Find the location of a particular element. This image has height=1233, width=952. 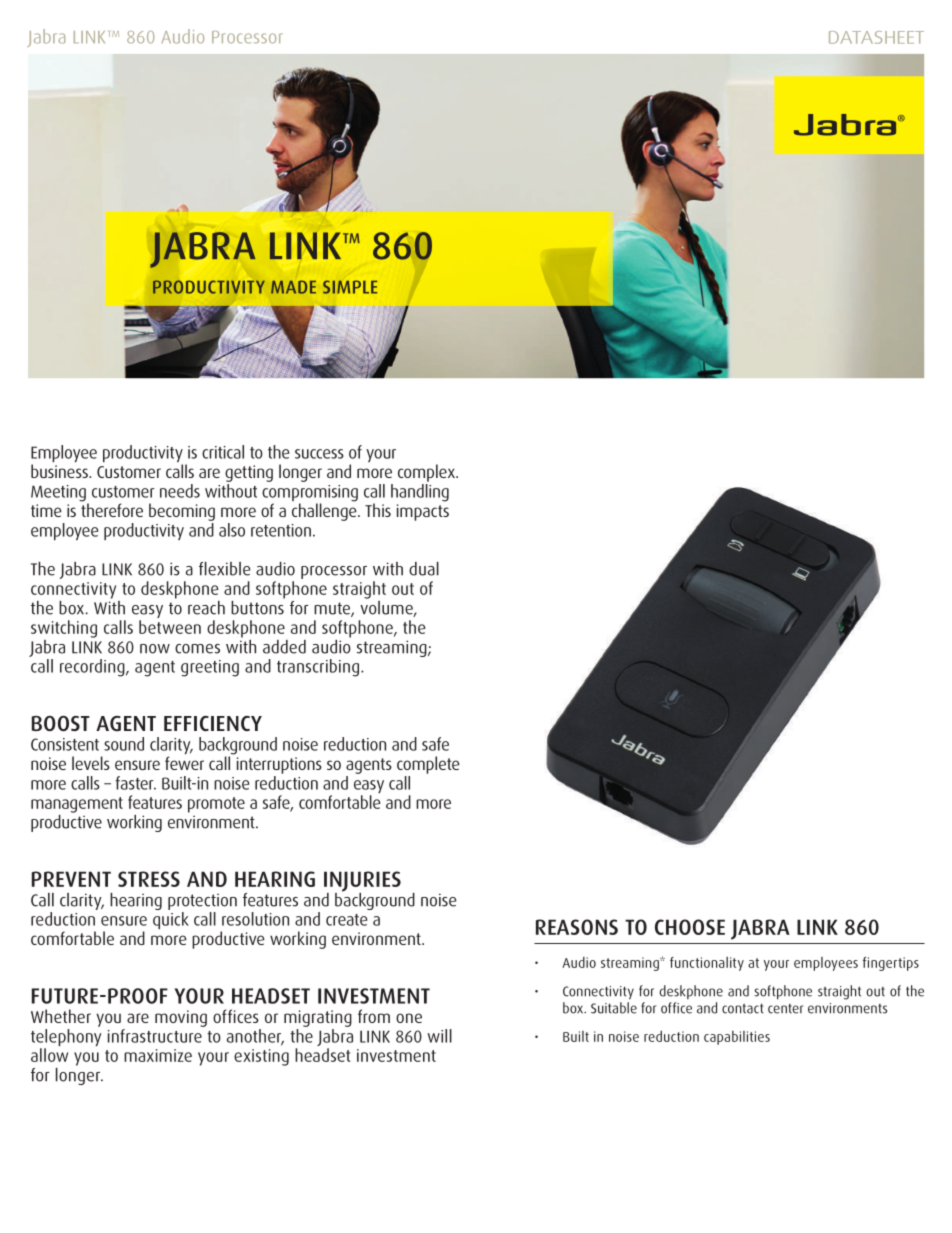

DATASHEET is located at coordinates (876, 37).
